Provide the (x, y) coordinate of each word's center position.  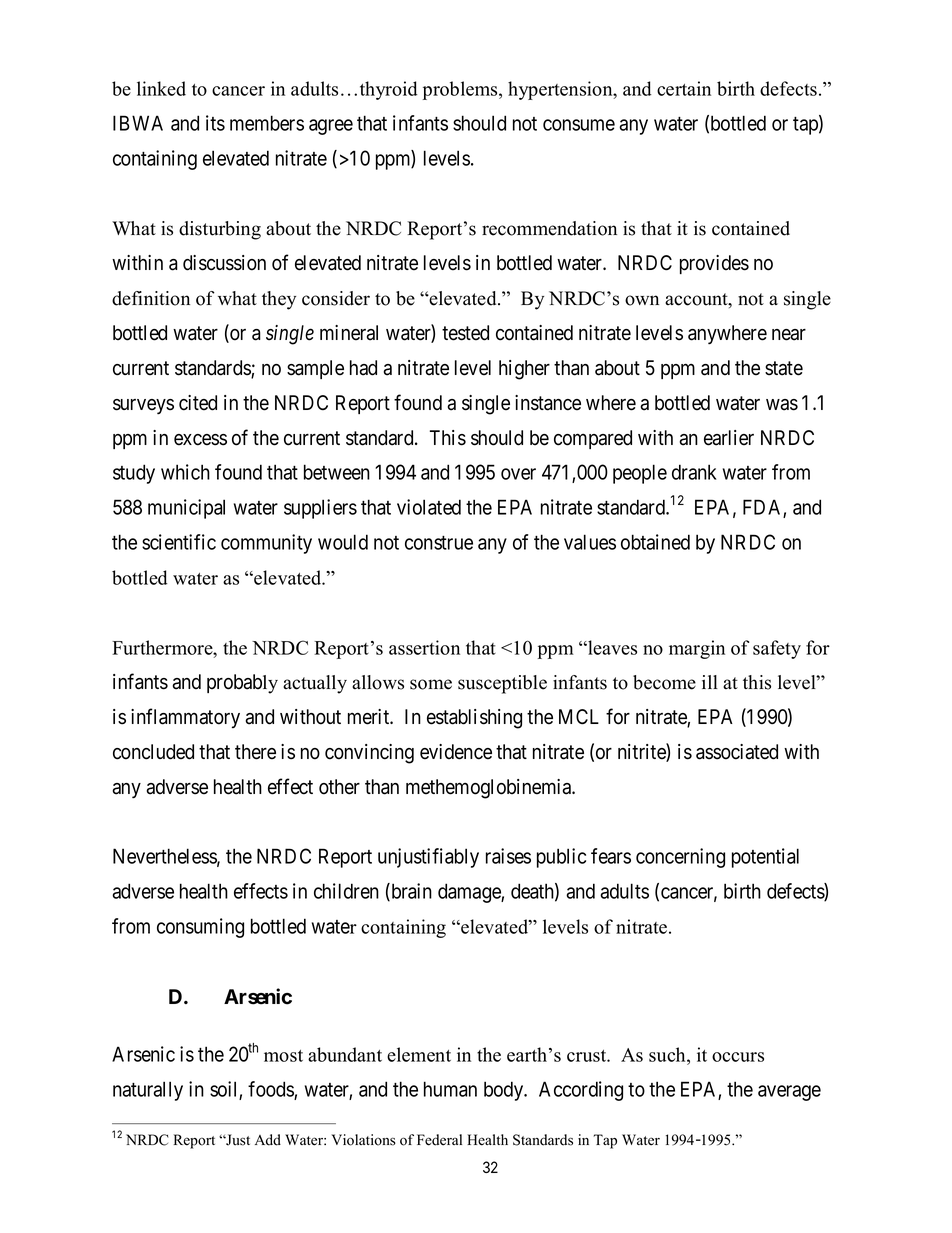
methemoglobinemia (490, 789)
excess (200, 440)
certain (684, 88)
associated (737, 752)
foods (271, 1090)
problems (461, 90)
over (518, 474)
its (215, 123)
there (255, 752)
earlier (729, 438)
